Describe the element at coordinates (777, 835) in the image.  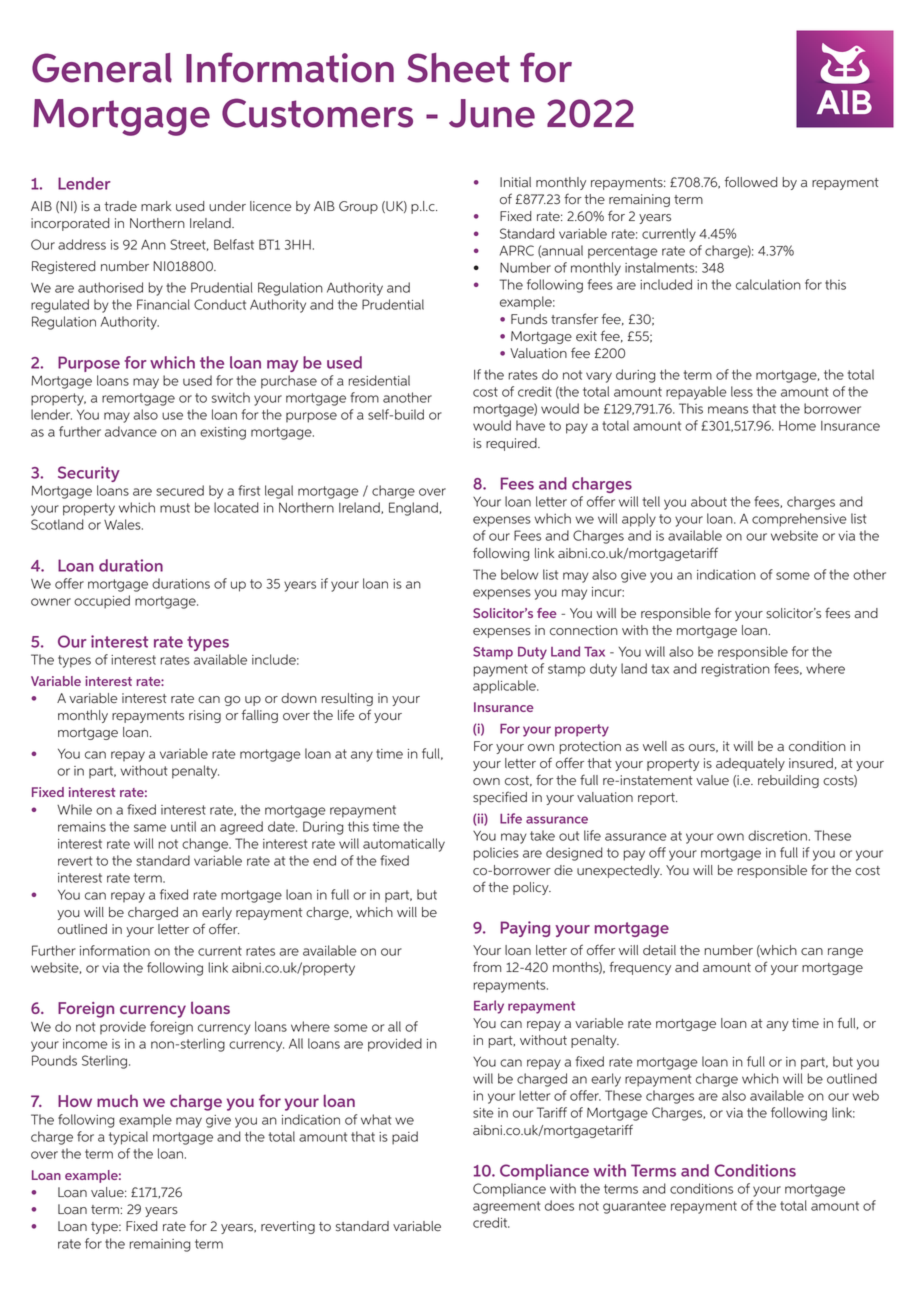
I see `discretion` at that location.
